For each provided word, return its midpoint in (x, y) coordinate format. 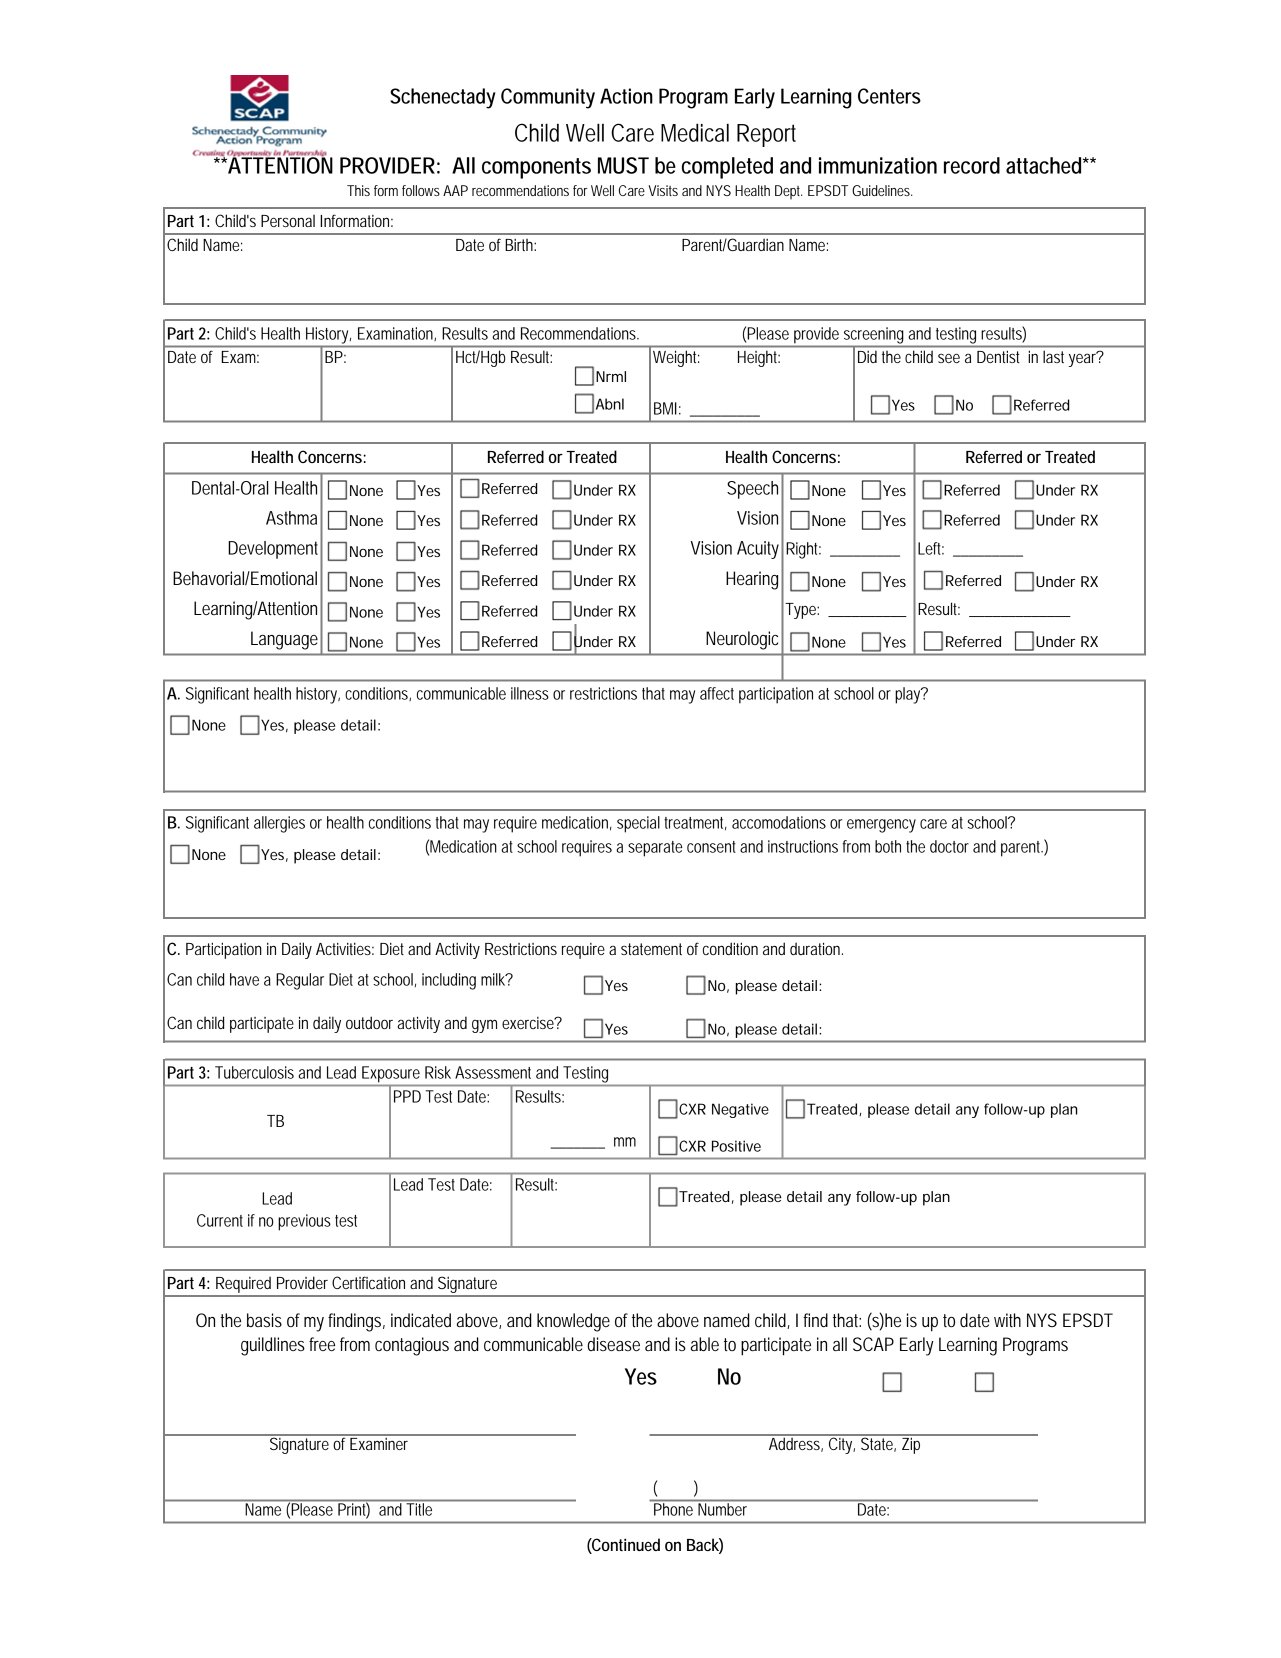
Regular (300, 981)
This (358, 190)
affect (717, 693)
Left (931, 548)
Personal (288, 221)
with (1007, 1320)
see (949, 358)
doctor (949, 846)
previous (304, 1222)
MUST (623, 165)
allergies (279, 824)
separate (655, 849)
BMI (665, 408)
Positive (736, 1146)
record (972, 165)
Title (419, 1509)
